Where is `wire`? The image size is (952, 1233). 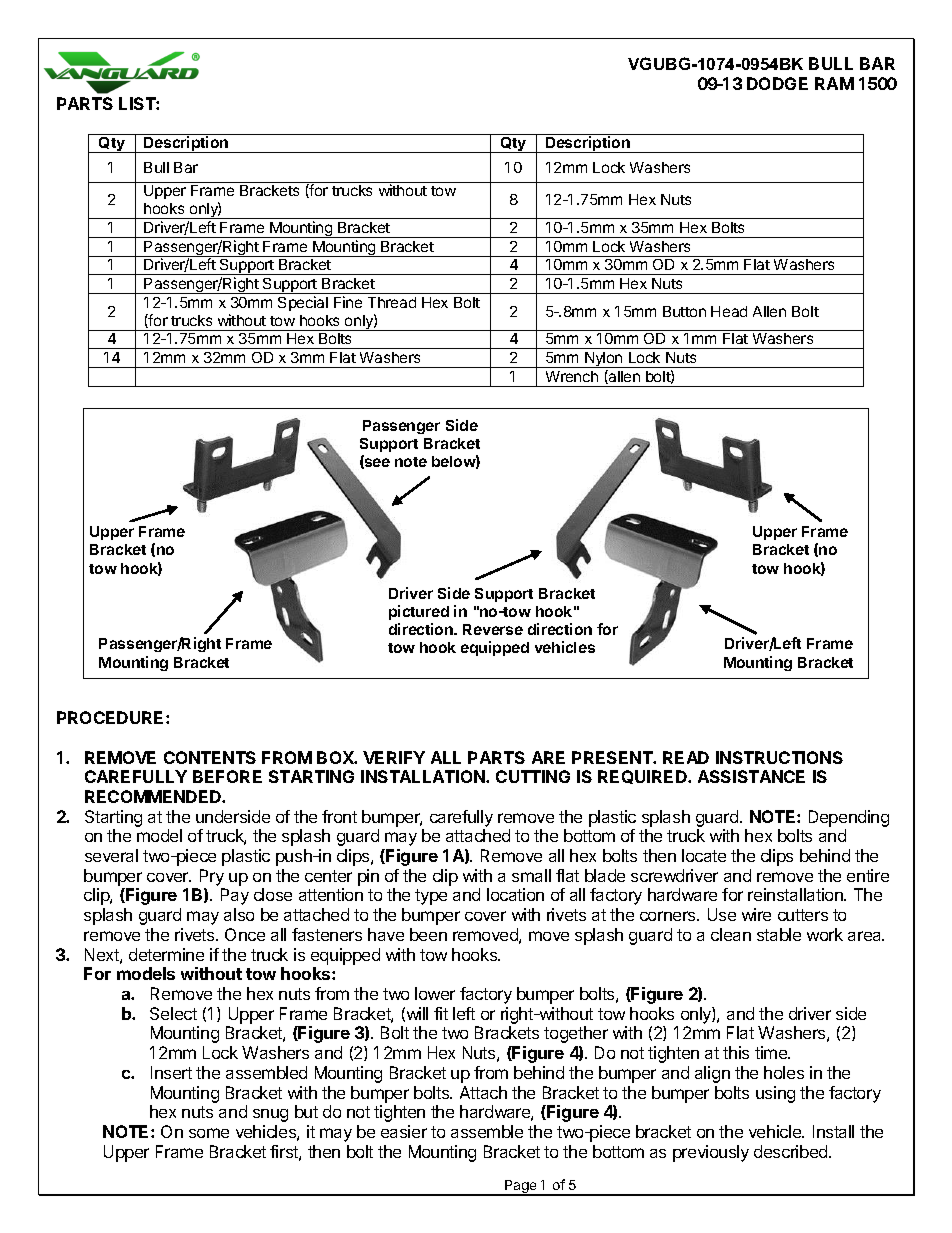 wire is located at coordinates (756, 914).
